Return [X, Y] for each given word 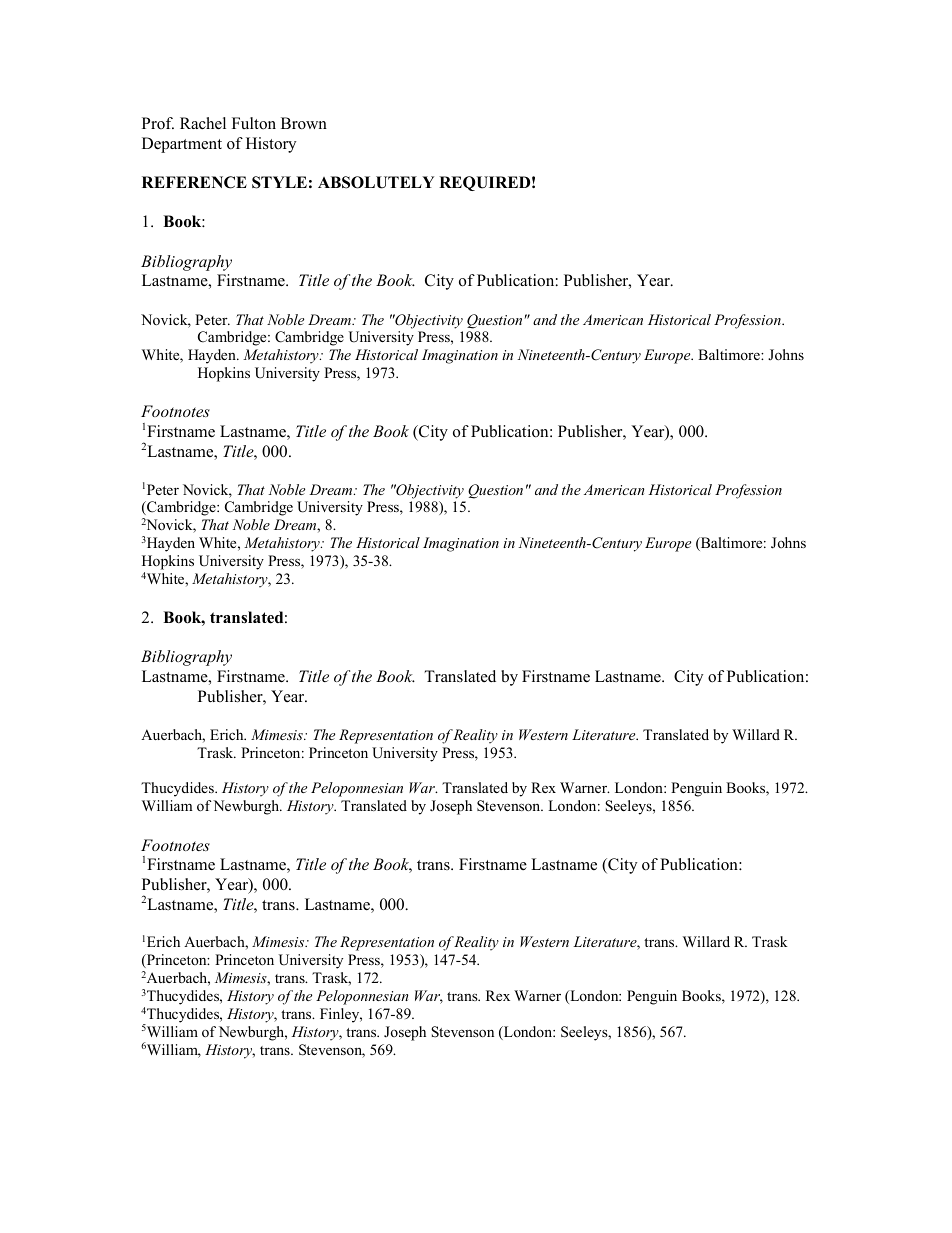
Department [182, 145]
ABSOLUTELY [376, 182]
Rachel [203, 123]
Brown [304, 123]
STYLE [279, 182]
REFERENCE [194, 182]
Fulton [254, 123]
